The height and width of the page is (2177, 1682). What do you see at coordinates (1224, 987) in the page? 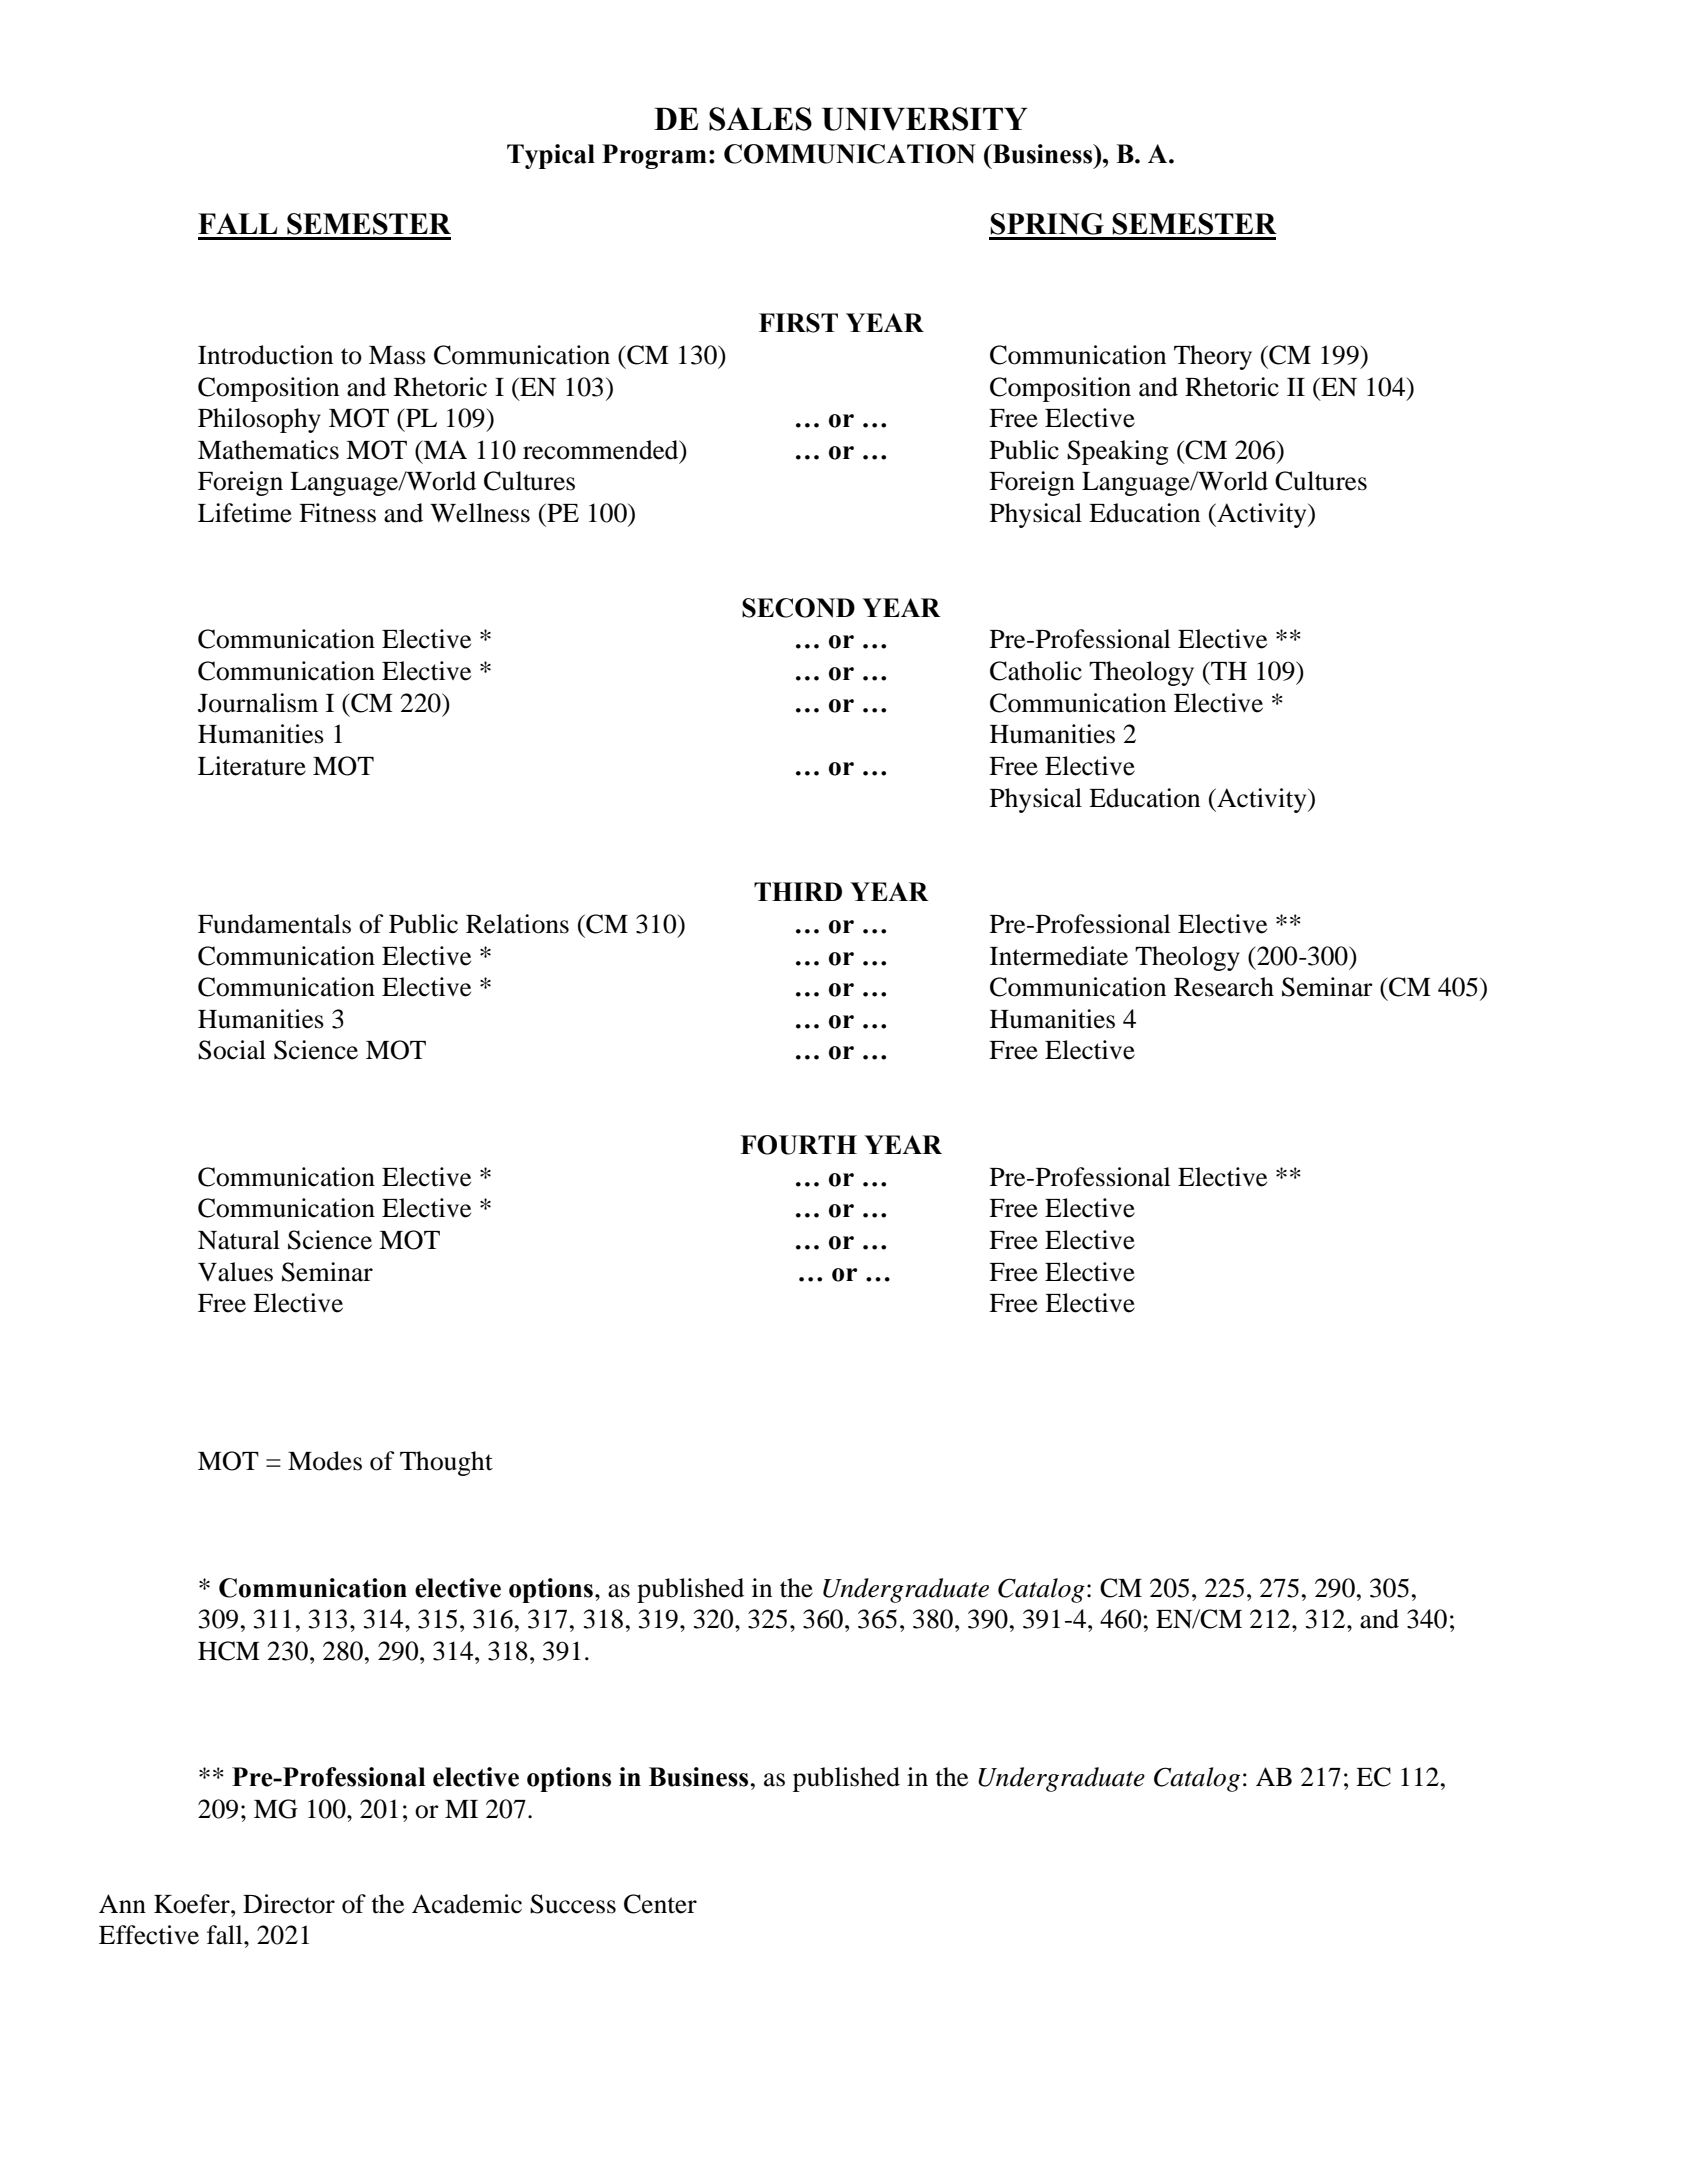
I see `Research` at bounding box center [1224, 987].
